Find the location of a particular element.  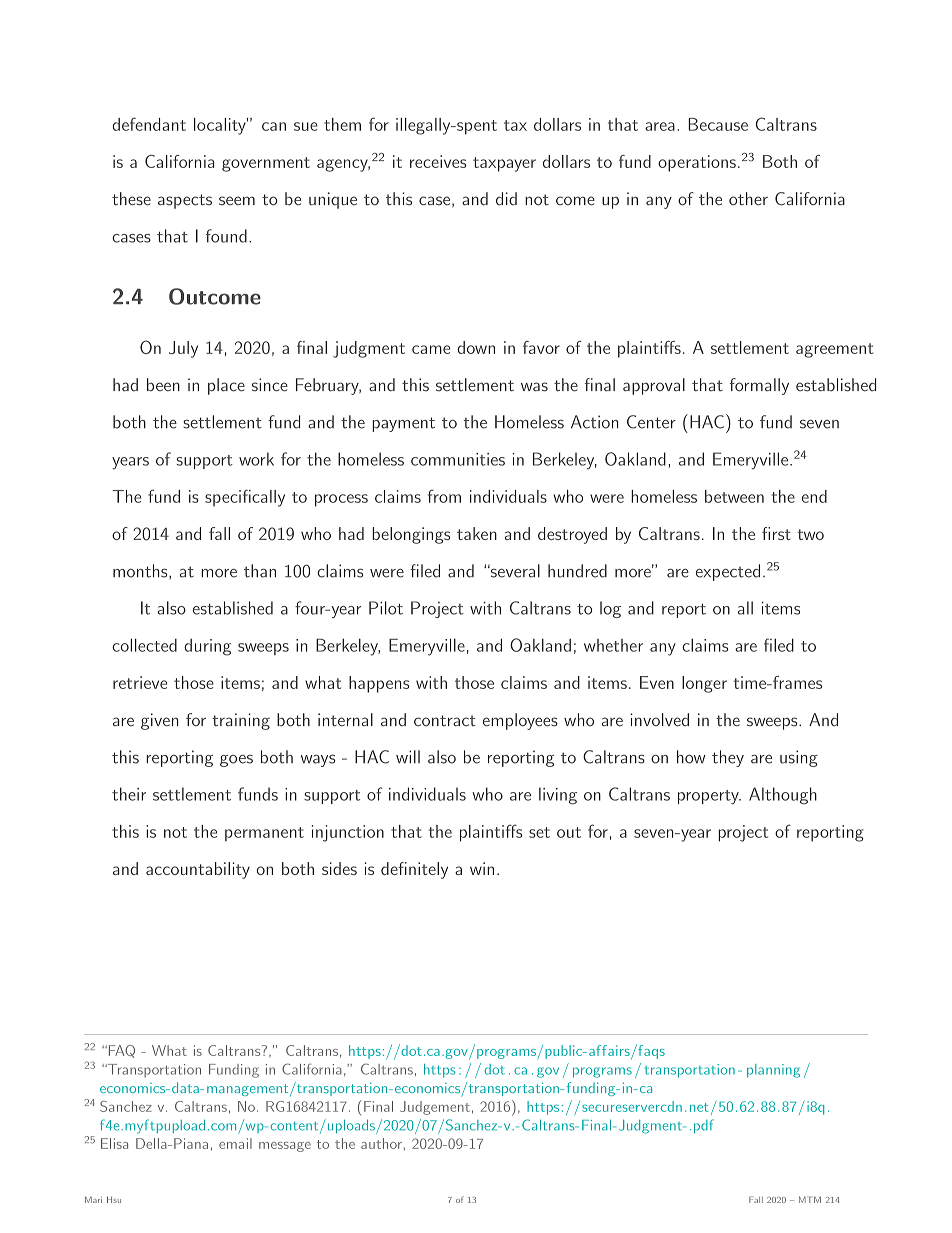

defendant is located at coordinates (149, 124).
